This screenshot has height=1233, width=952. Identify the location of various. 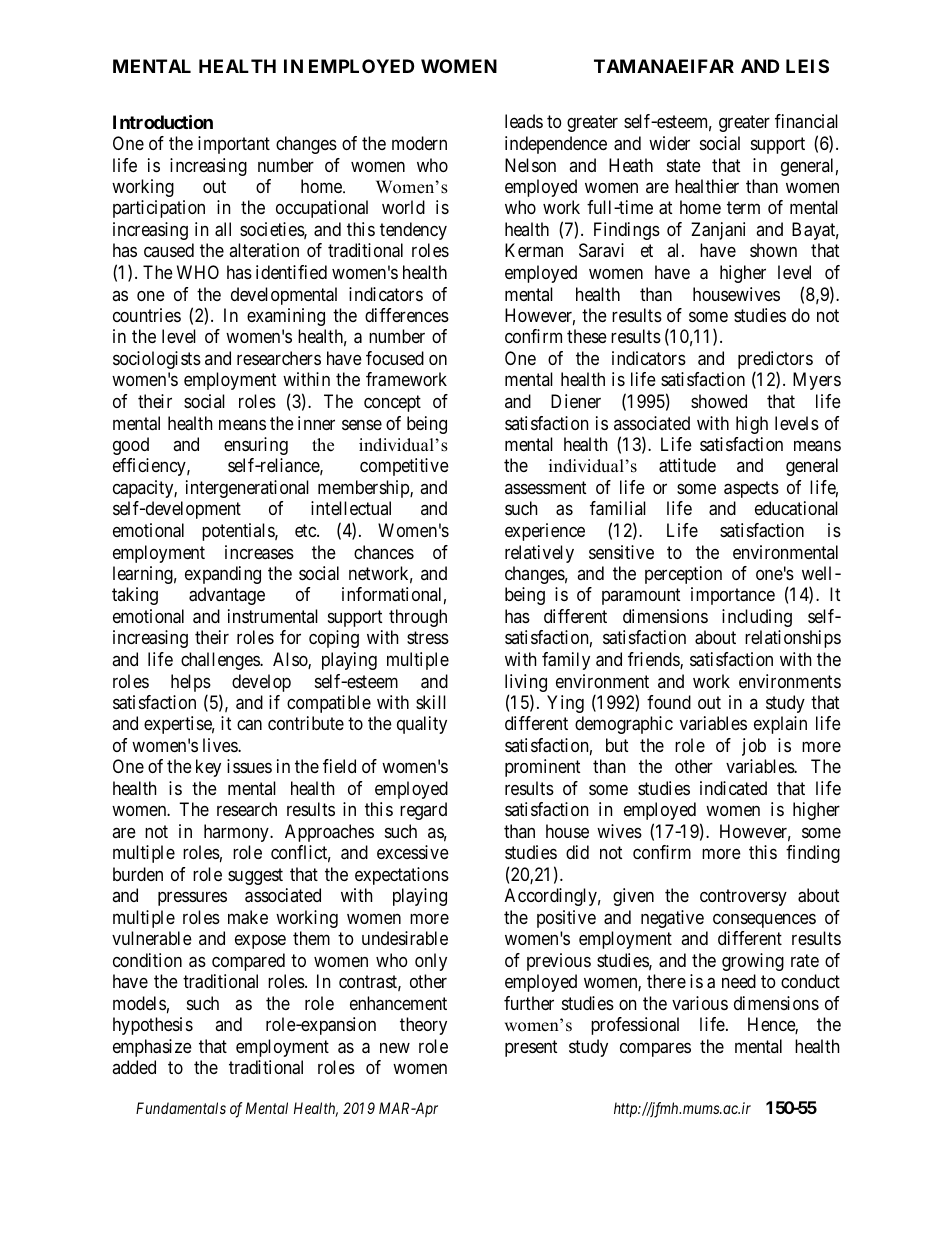
(700, 1003).
